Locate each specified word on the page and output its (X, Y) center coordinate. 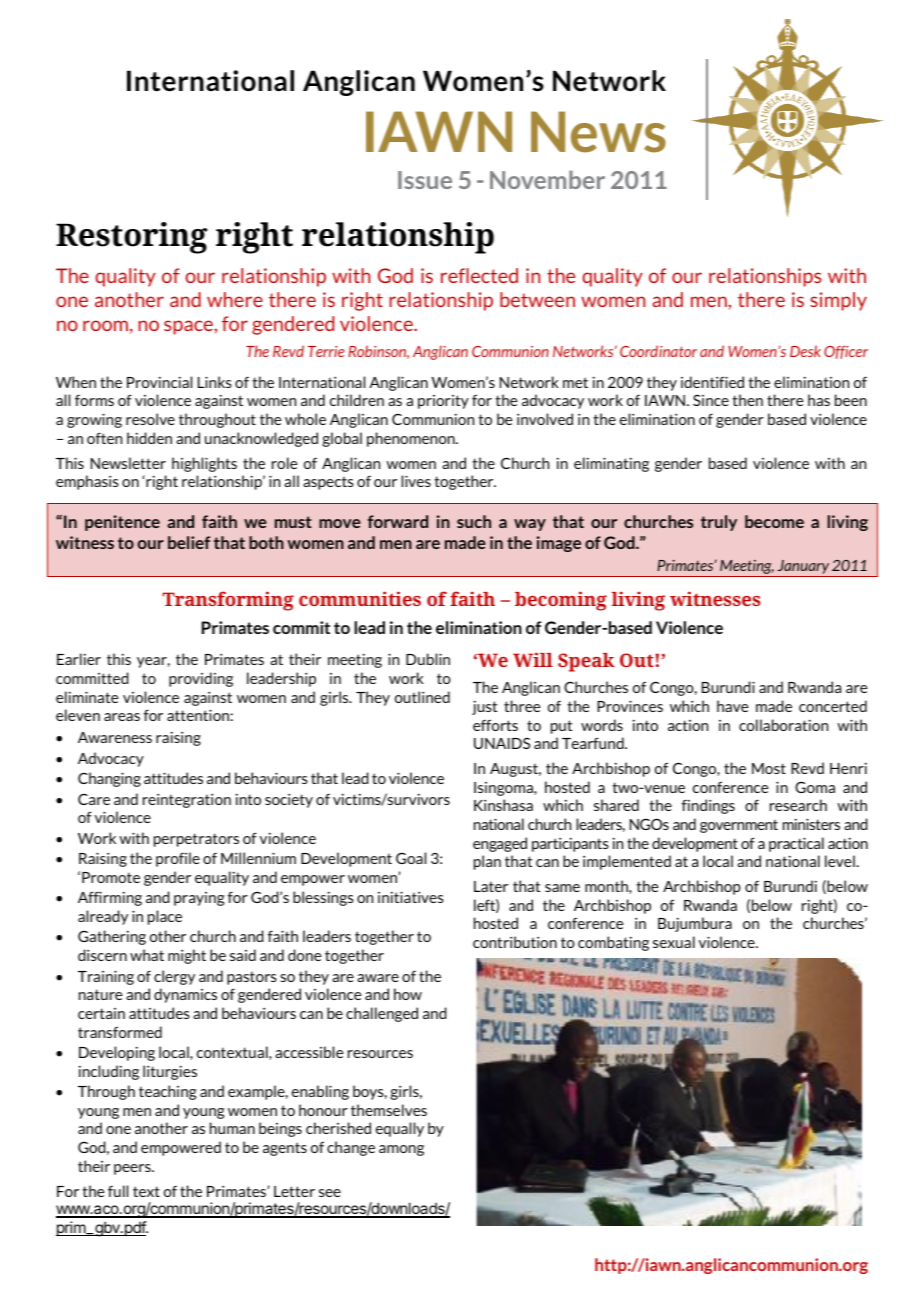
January (803, 568)
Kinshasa (503, 805)
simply (838, 301)
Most (769, 768)
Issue (425, 180)
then (747, 400)
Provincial (159, 382)
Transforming (228, 601)
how (408, 994)
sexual (674, 942)
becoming (561, 601)
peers (133, 1169)
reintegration (187, 801)
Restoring (131, 238)
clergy (174, 977)
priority (443, 402)
